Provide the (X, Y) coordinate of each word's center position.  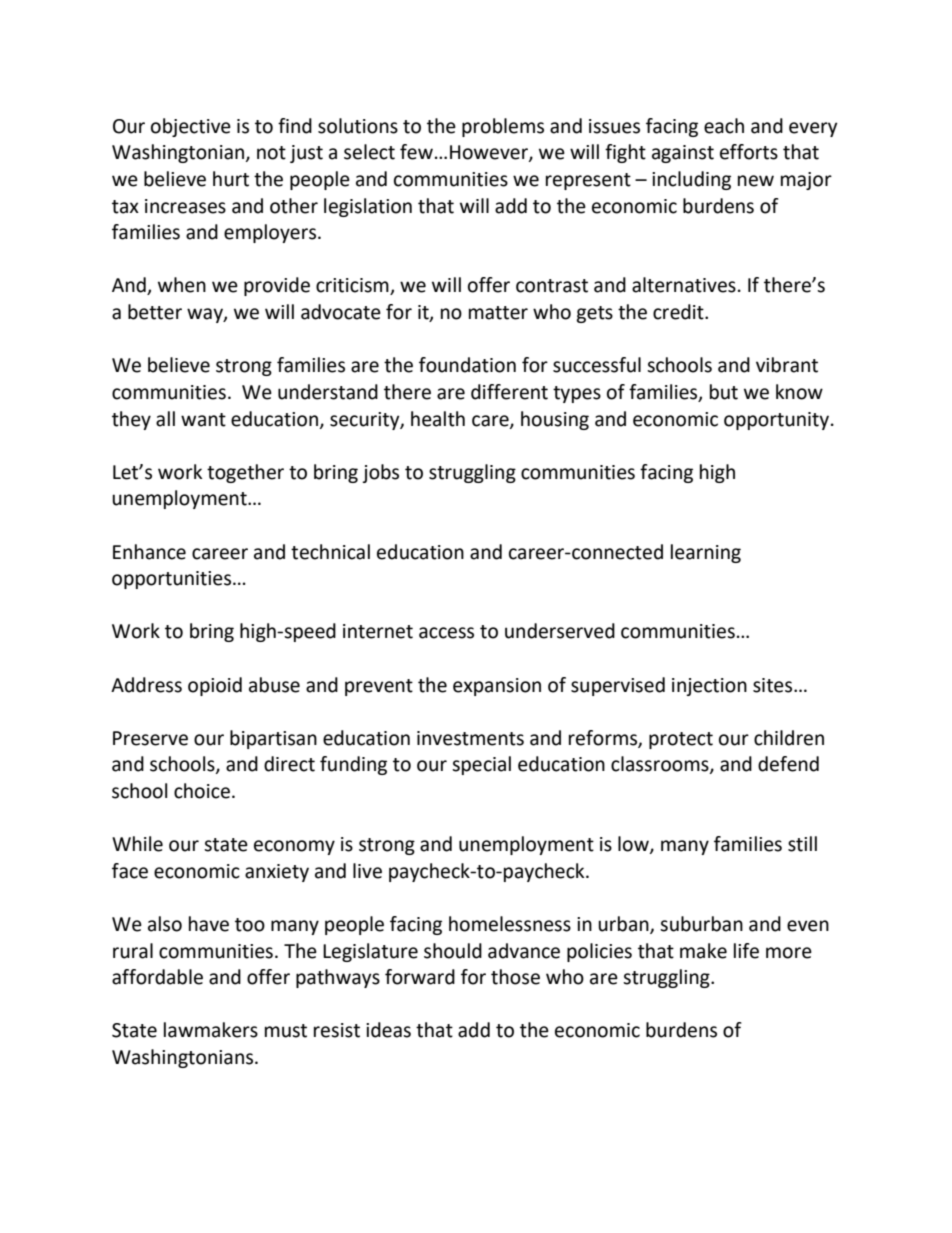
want (203, 420)
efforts (749, 152)
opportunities (173, 580)
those (515, 977)
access (446, 633)
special (481, 765)
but (724, 392)
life (746, 951)
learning (706, 553)
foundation (467, 365)
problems (503, 127)
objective (191, 127)
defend (788, 764)
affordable (157, 977)
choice (202, 791)
